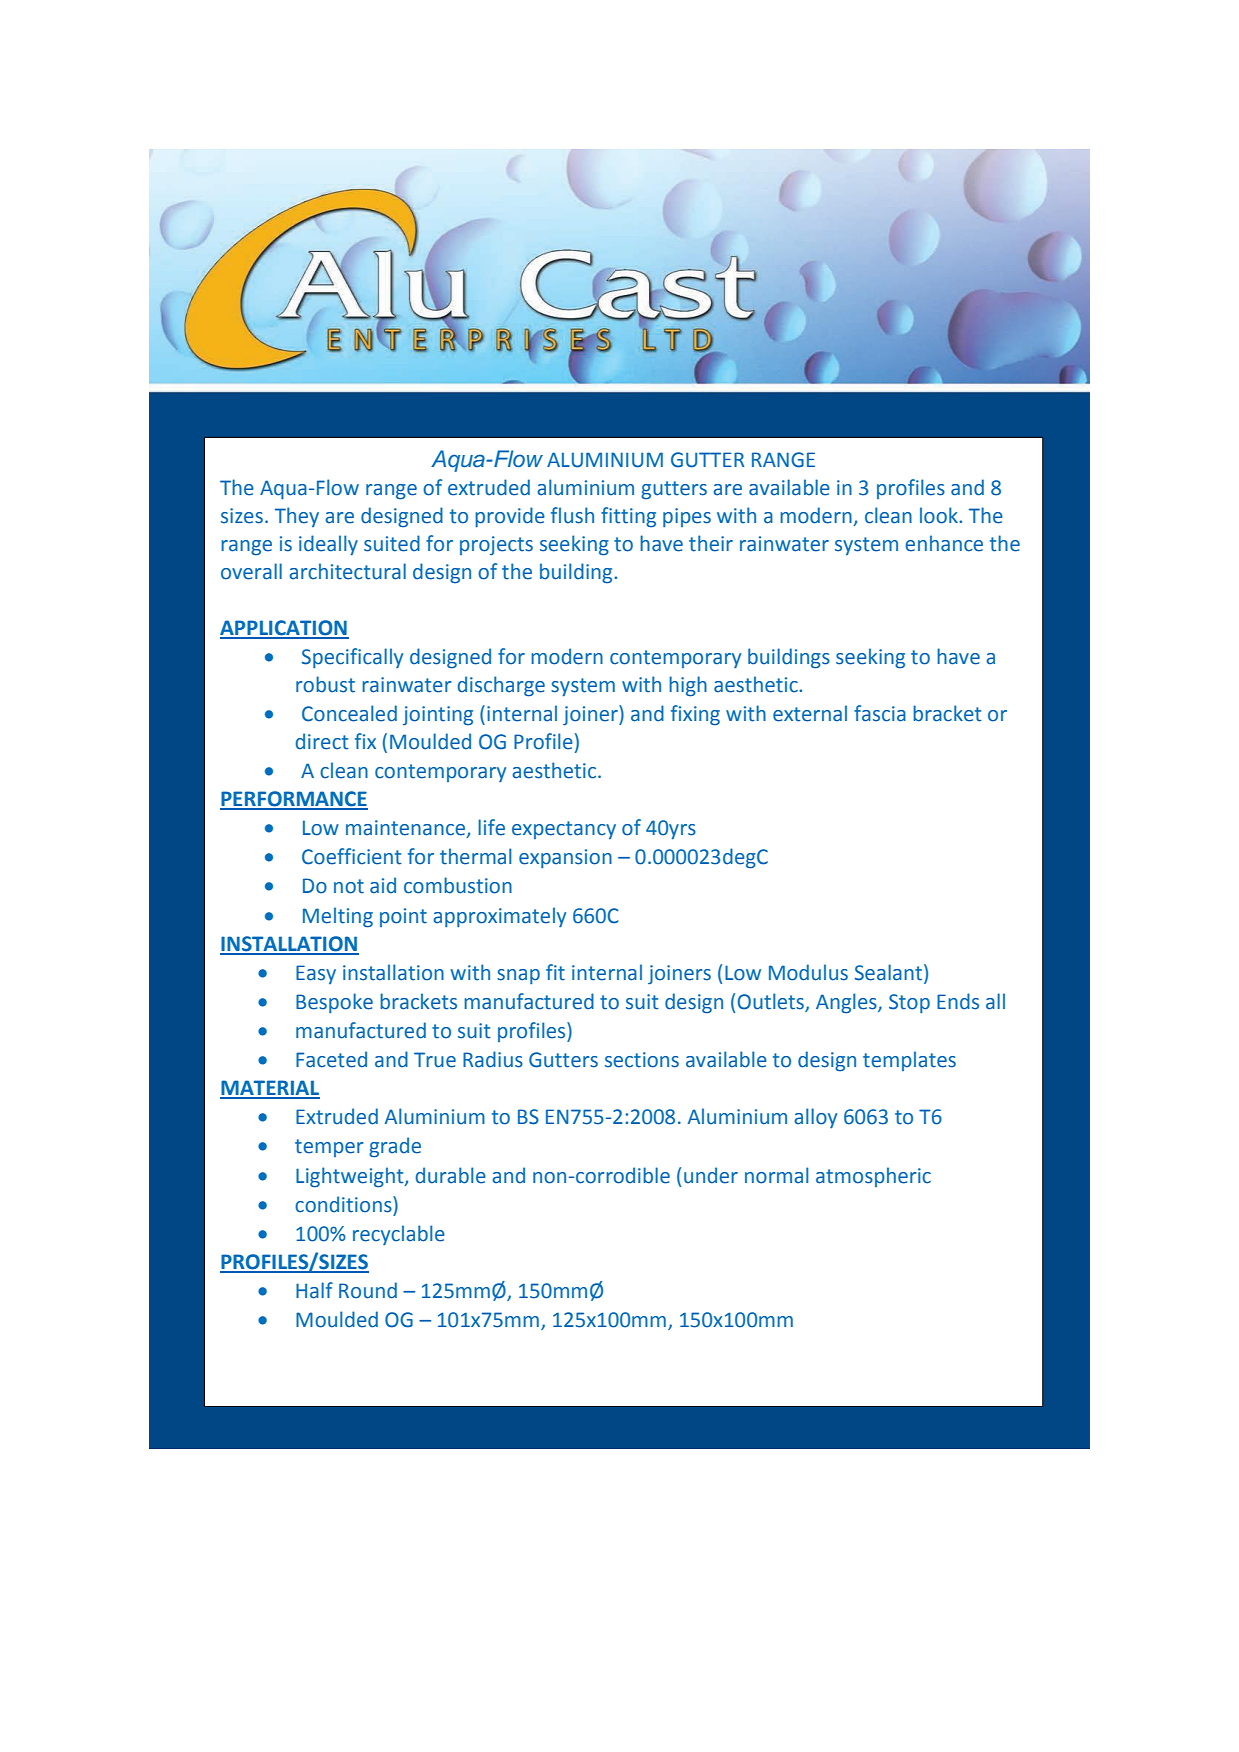 This screenshot has width=1239, height=1752. What do you see at coordinates (880, 713) in the screenshot?
I see `fascia` at bounding box center [880, 713].
